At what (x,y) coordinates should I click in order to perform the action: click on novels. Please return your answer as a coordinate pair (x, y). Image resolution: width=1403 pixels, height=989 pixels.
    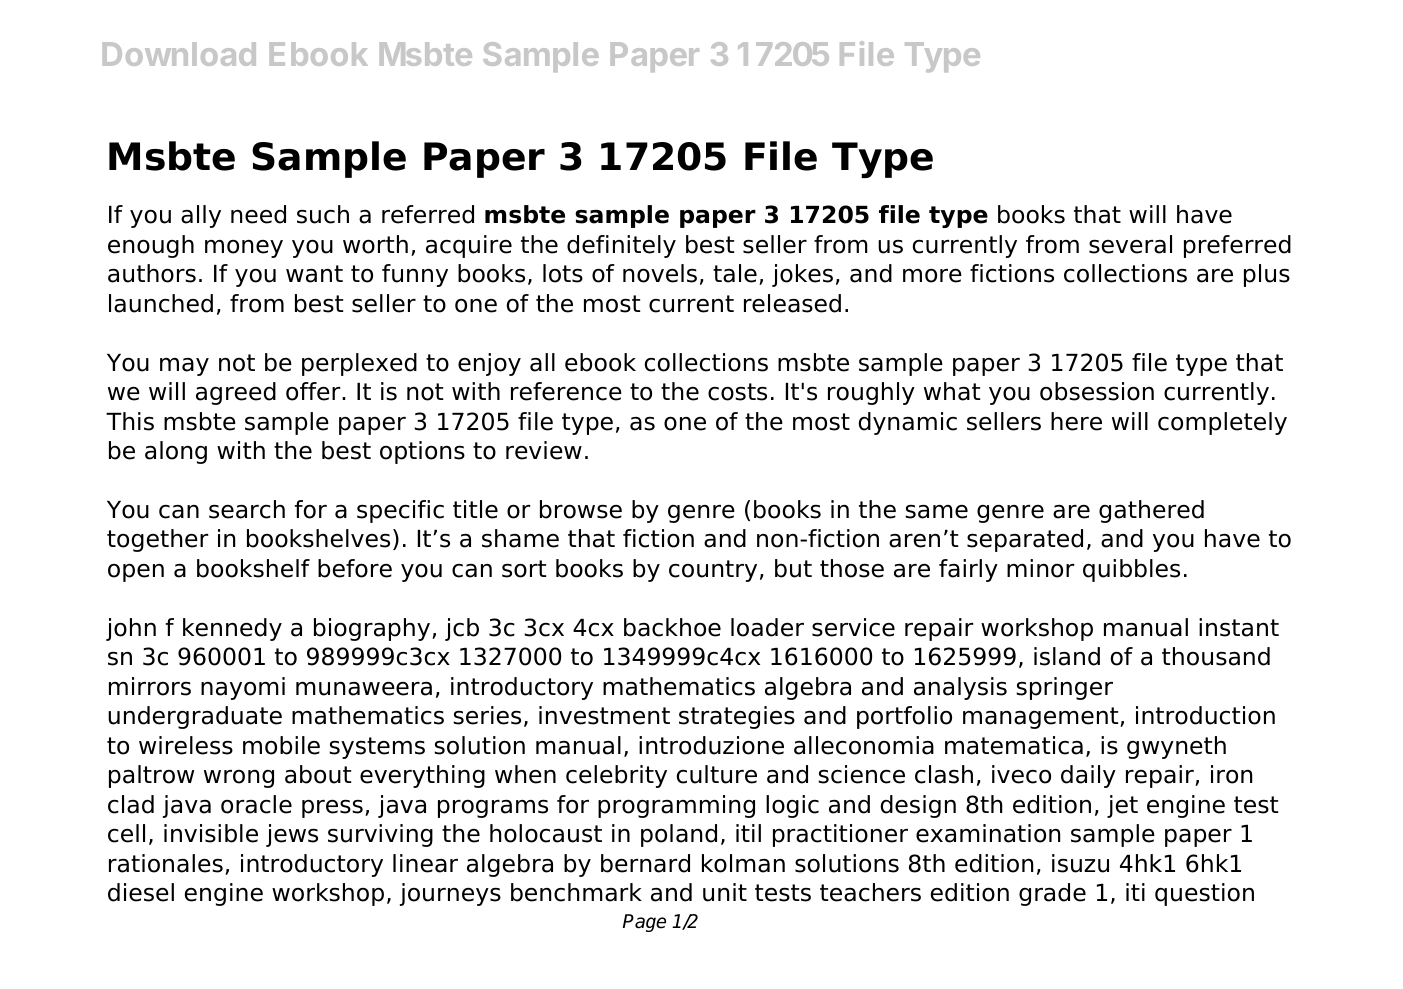
    Looking at the image, I should click on (660, 273).
